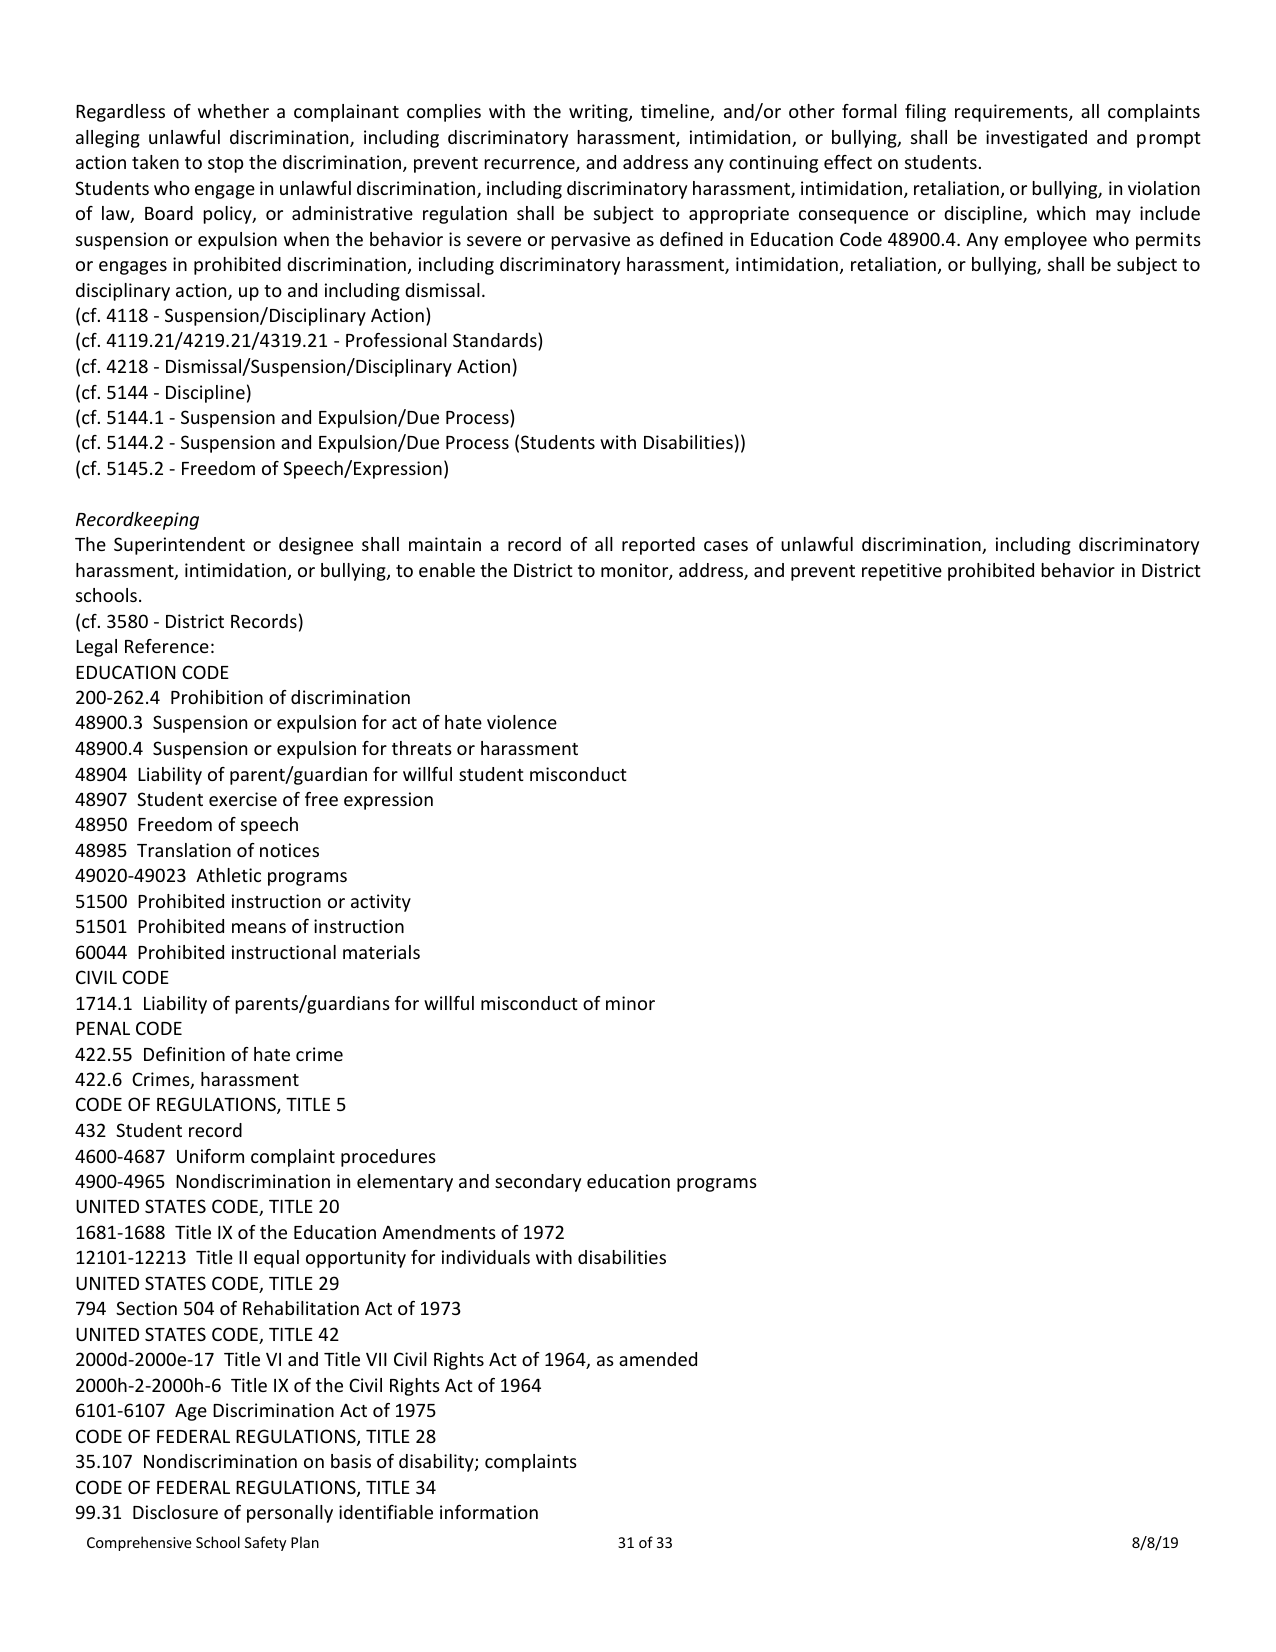 The width and height of the screenshot is (1276, 1652). I want to click on amended, so click(658, 1359).
